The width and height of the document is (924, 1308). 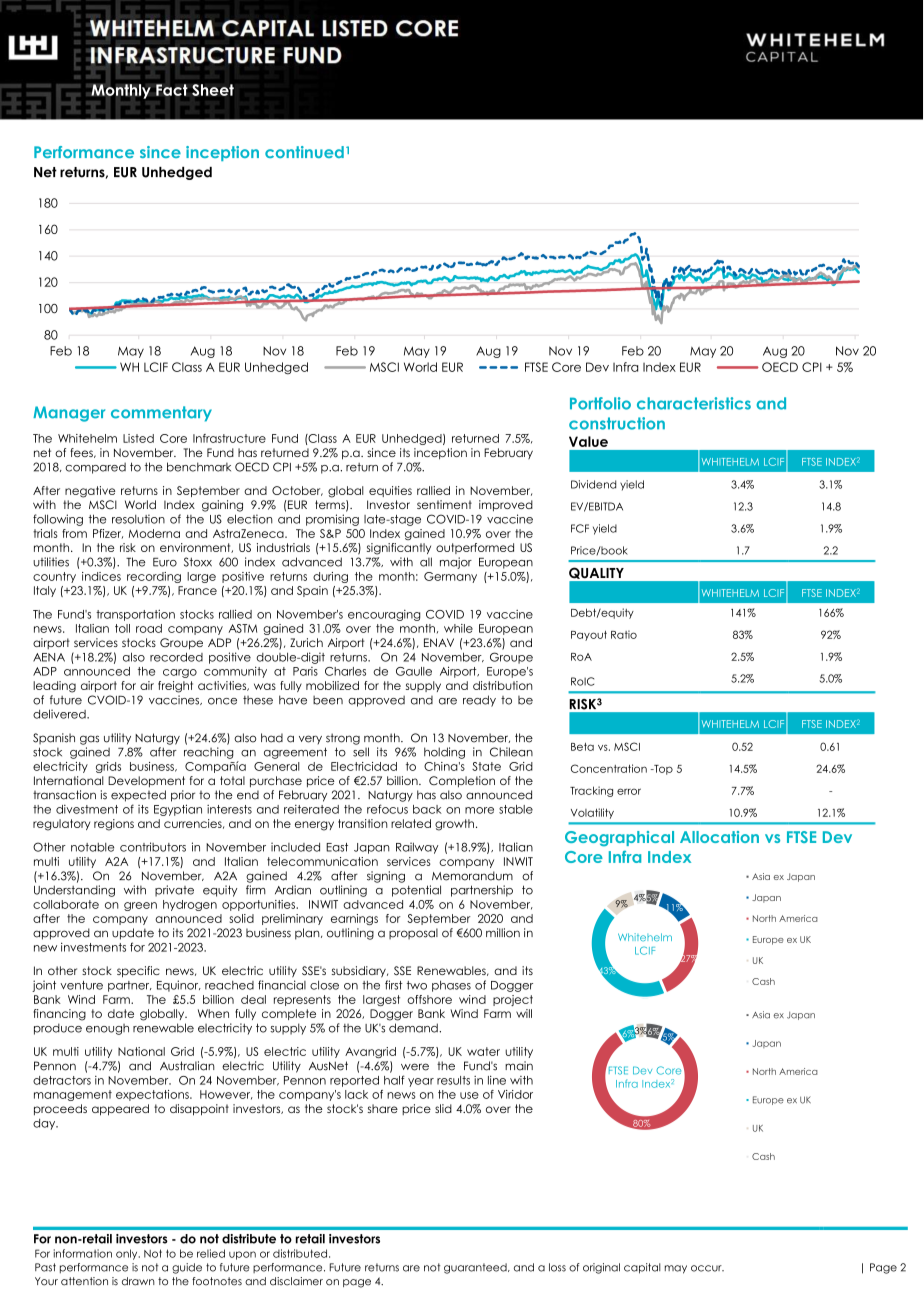 I want to click on Fact, so click(x=172, y=90).
